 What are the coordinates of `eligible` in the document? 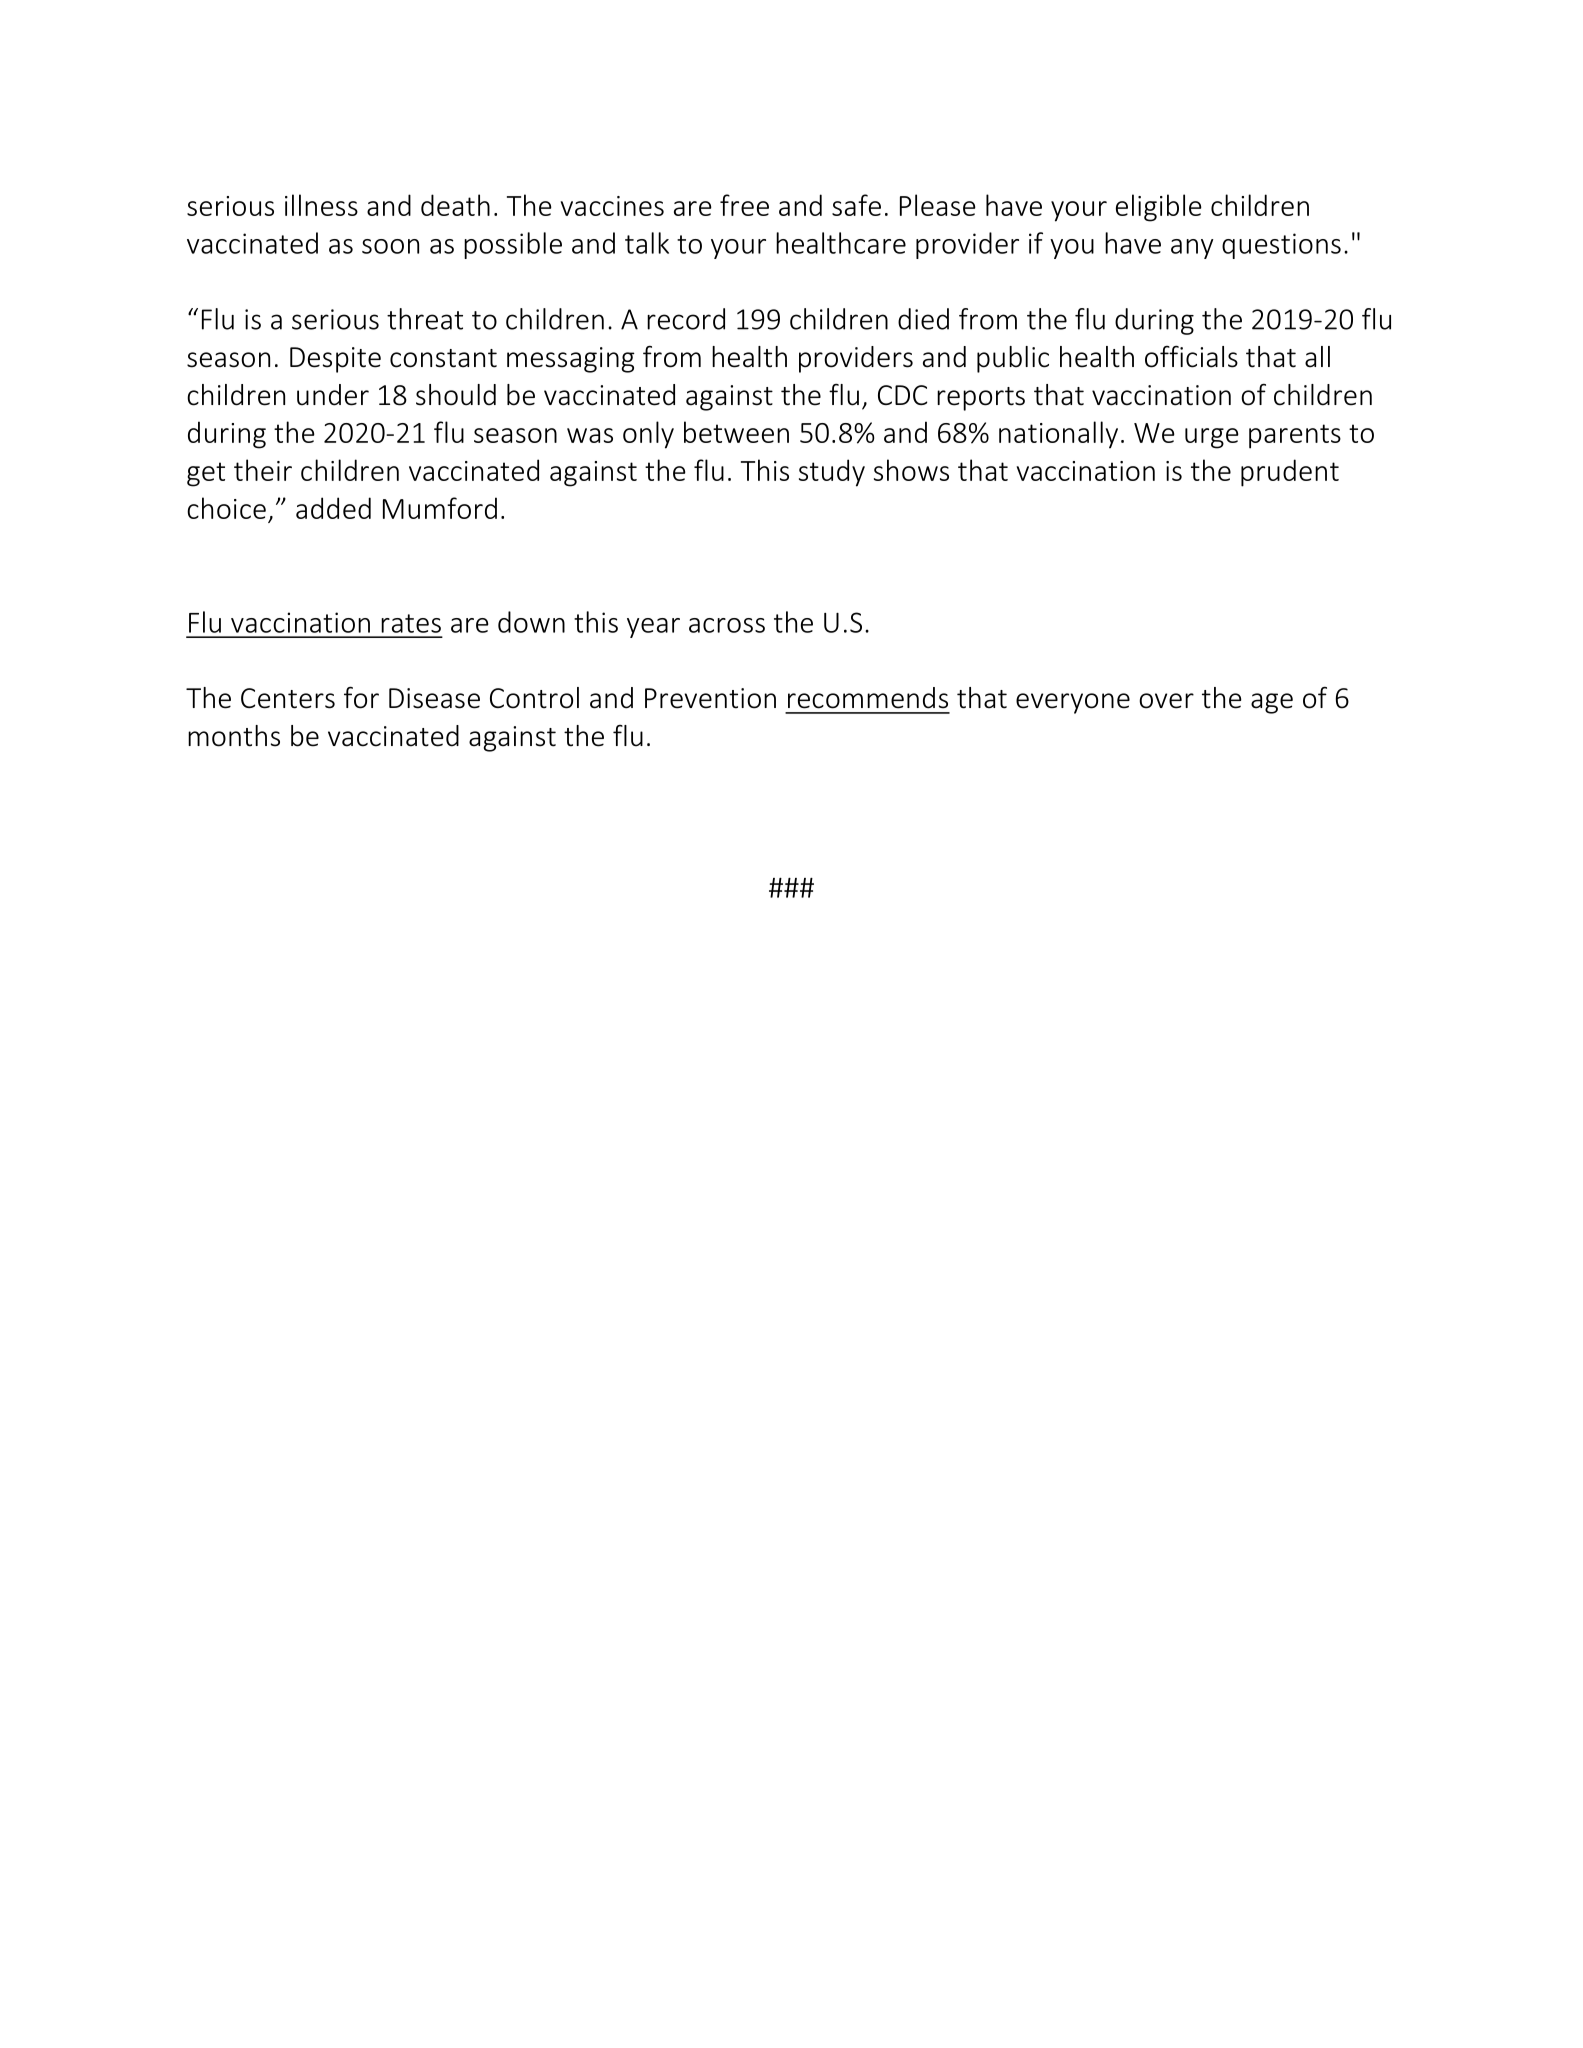 It's located at (1159, 208).
